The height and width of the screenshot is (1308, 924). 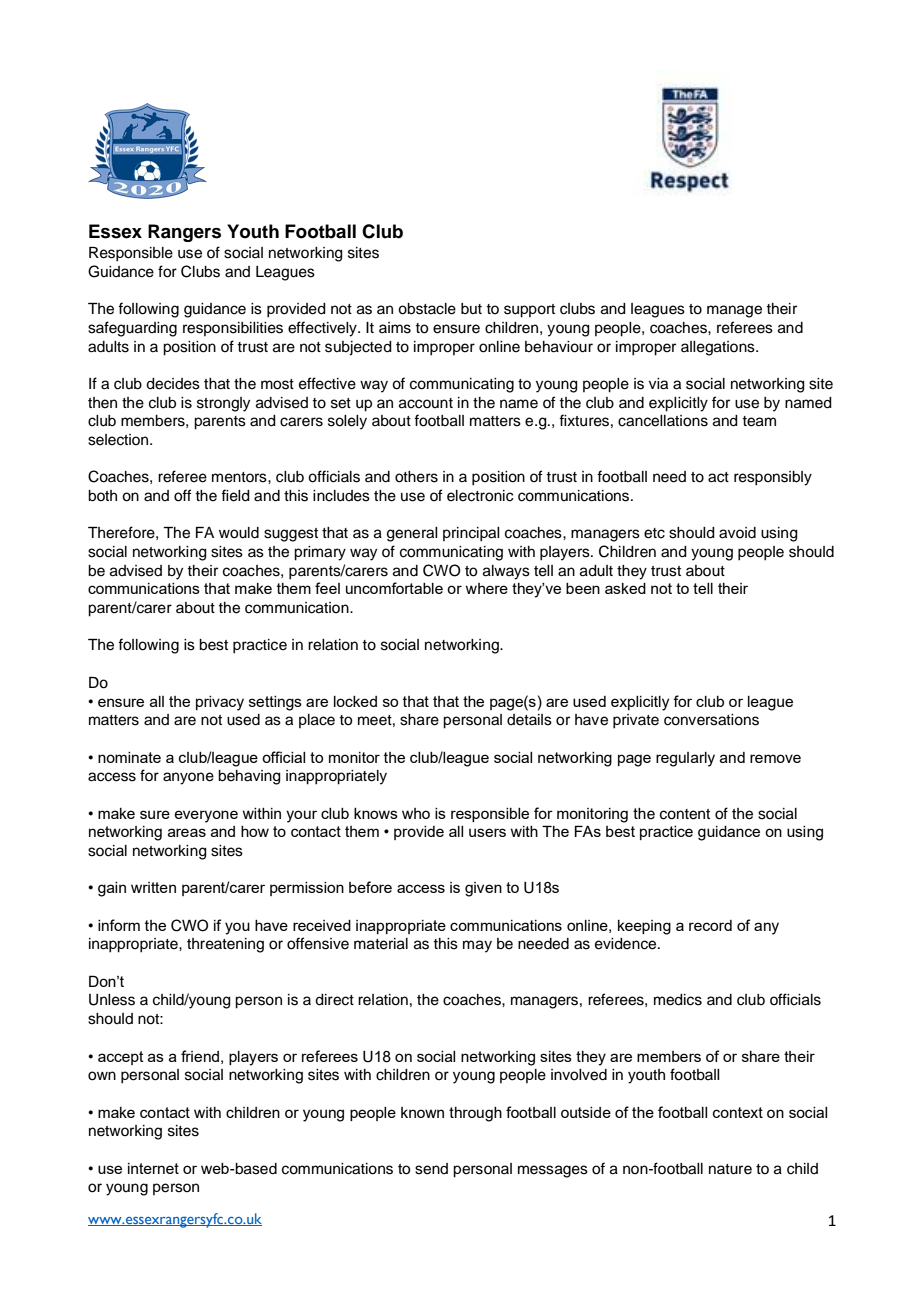 What do you see at coordinates (431, 1169) in the screenshot?
I see `send` at bounding box center [431, 1169].
